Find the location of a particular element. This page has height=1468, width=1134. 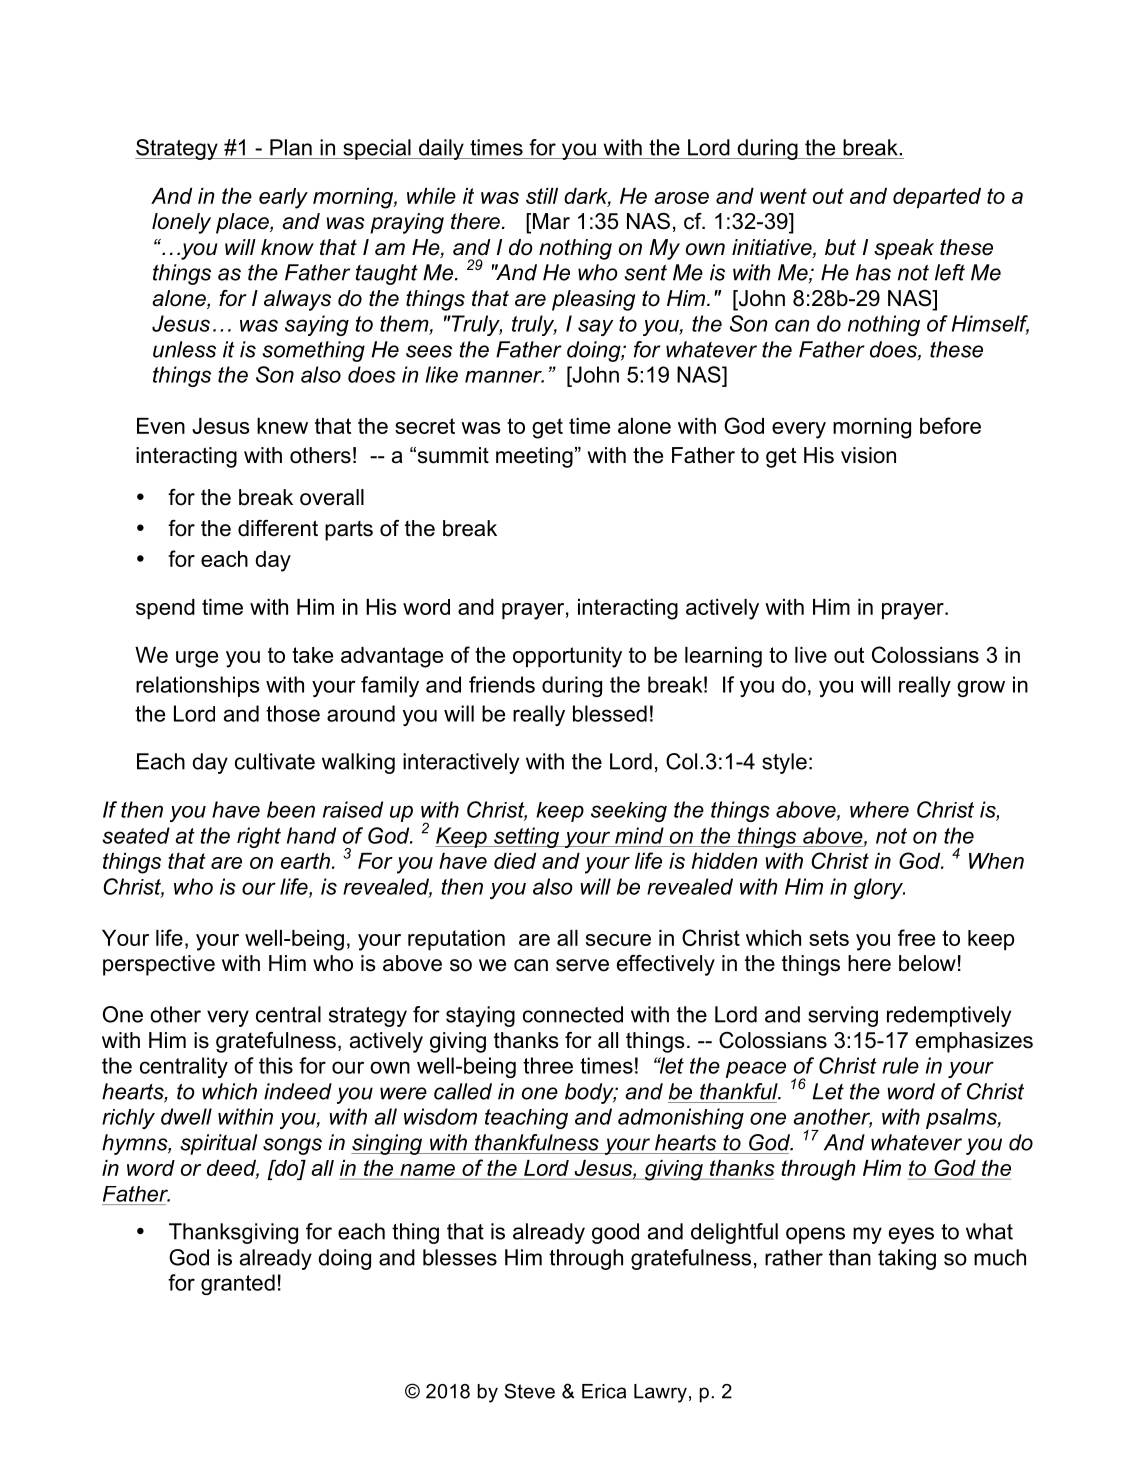

departed is located at coordinates (937, 198).
